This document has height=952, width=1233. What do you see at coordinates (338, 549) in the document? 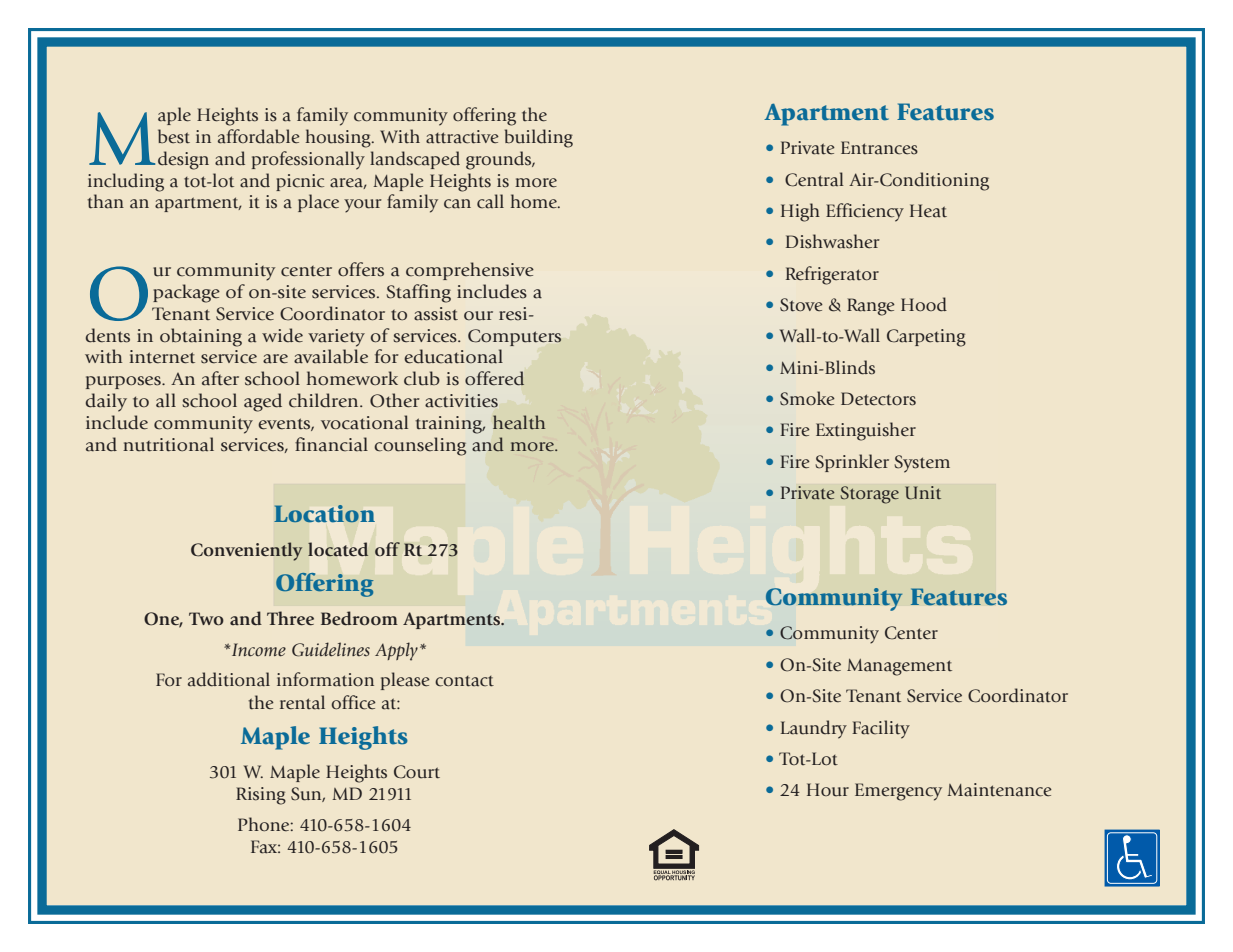
I see `located` at bounding box center [338, 549].
